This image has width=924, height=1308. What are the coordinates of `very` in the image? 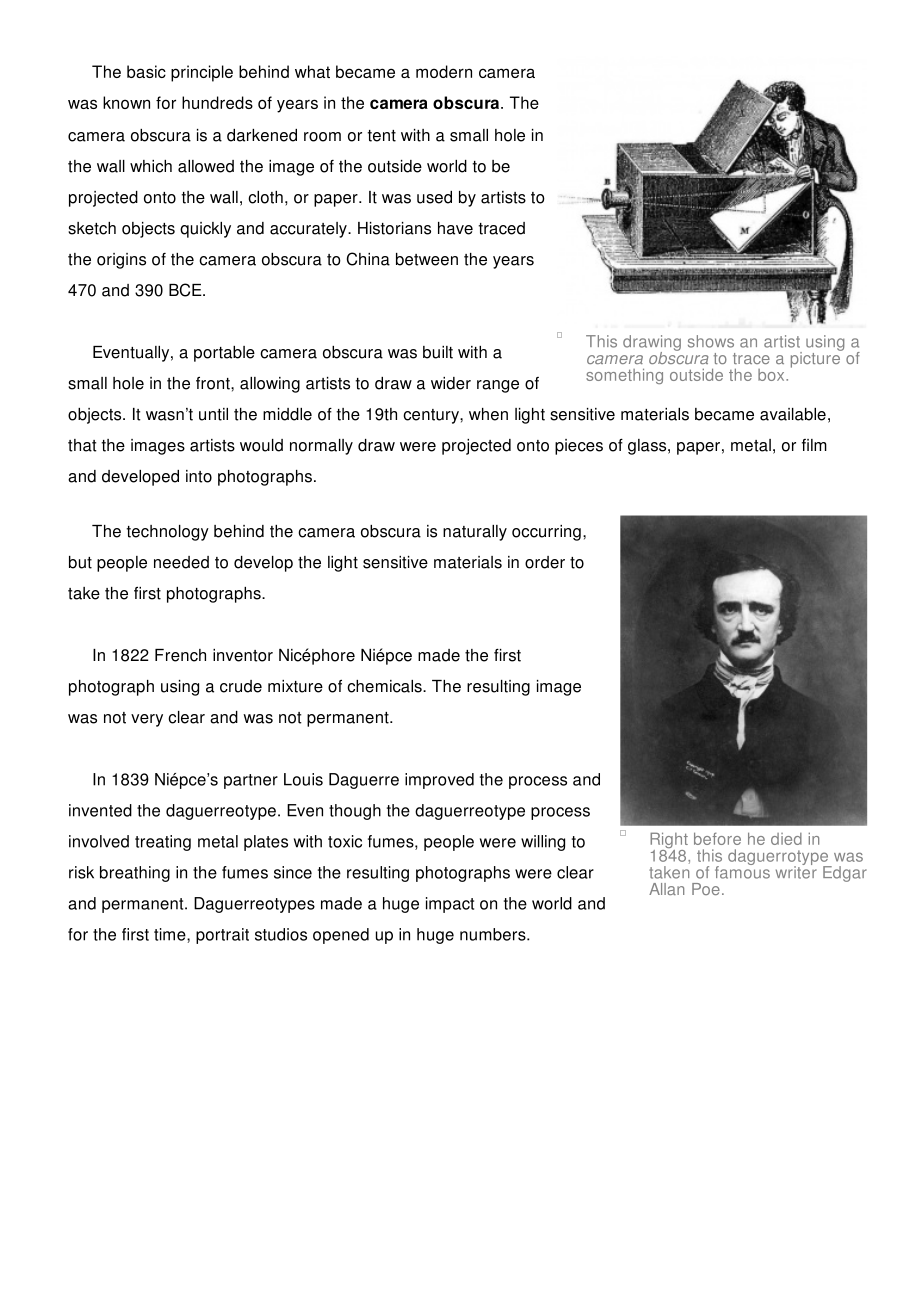 It's located at (147, 720).
